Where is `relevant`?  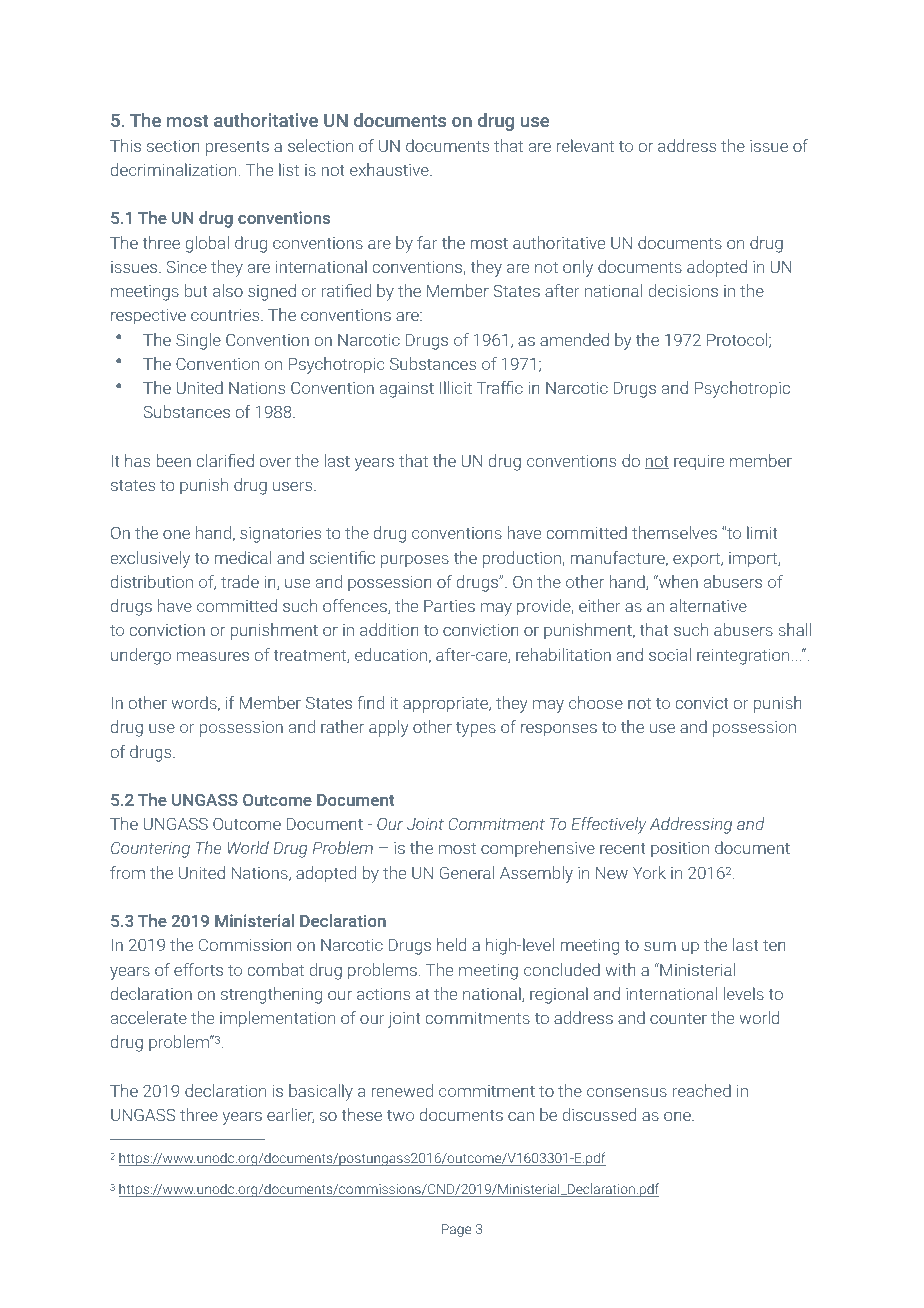 relevant is located at coordinates (585, 145).
